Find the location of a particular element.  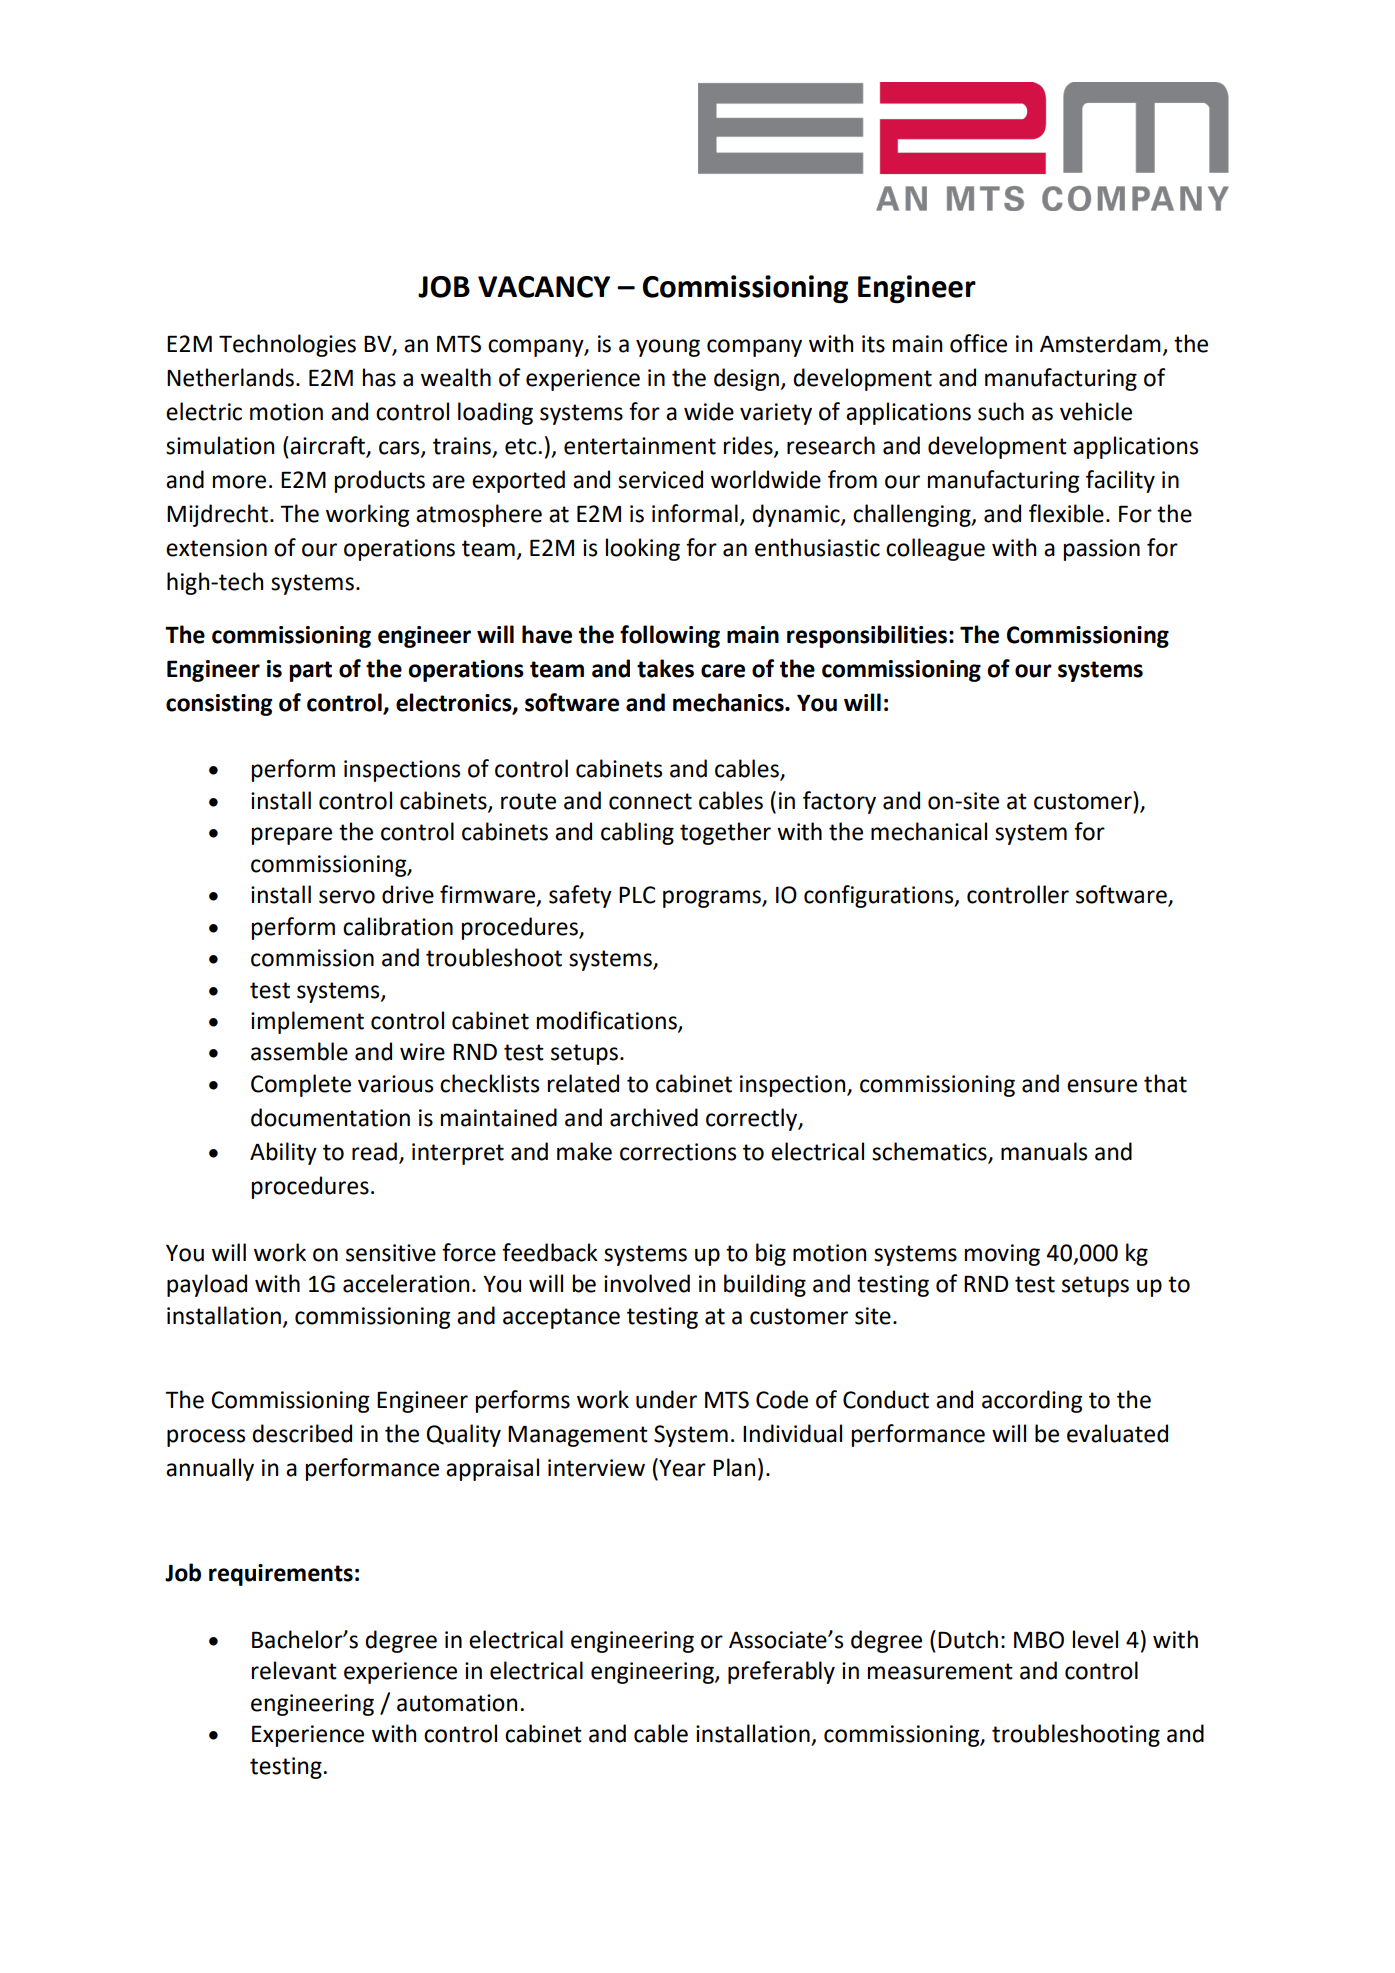

corrections is located at coordinates (678, 1152).
